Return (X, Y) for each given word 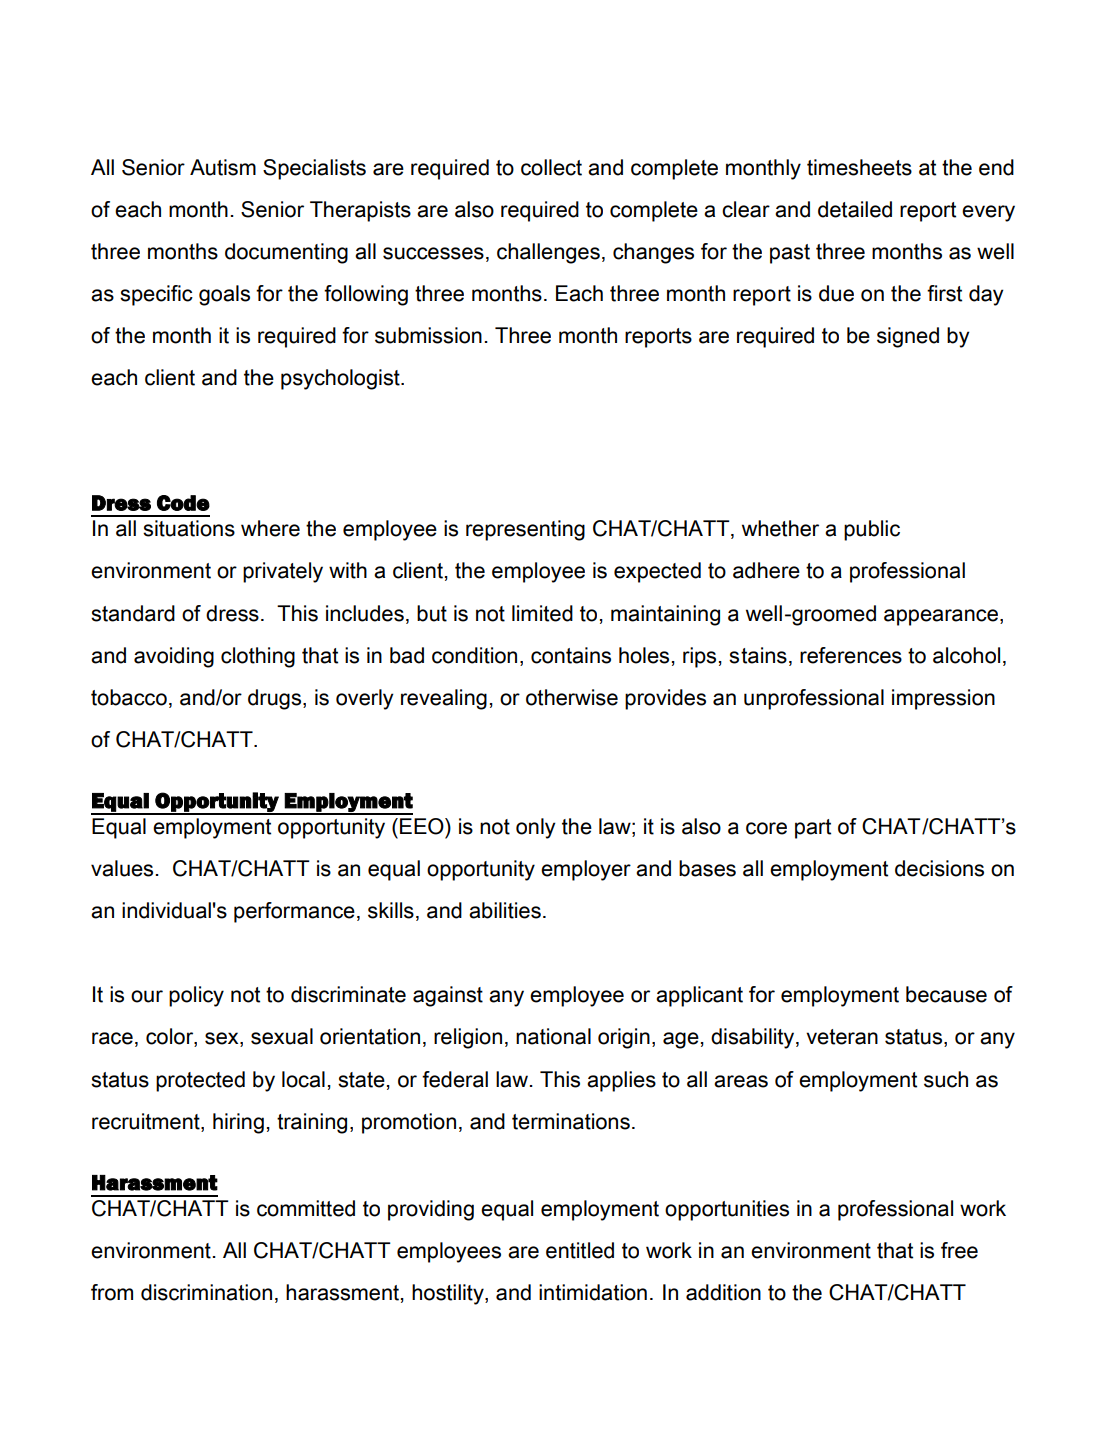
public (872, 530)
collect (551, 167)
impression (943, 699)
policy (196, 996)
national (553, 1036)
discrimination (206, 1292)
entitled (580, 1250)
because (946, 994)
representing (525, 530)
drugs (276, 699)
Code (183, 503)
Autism (223, 167)
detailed (855, 209)
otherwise (572, 697)
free (959, 1250)
